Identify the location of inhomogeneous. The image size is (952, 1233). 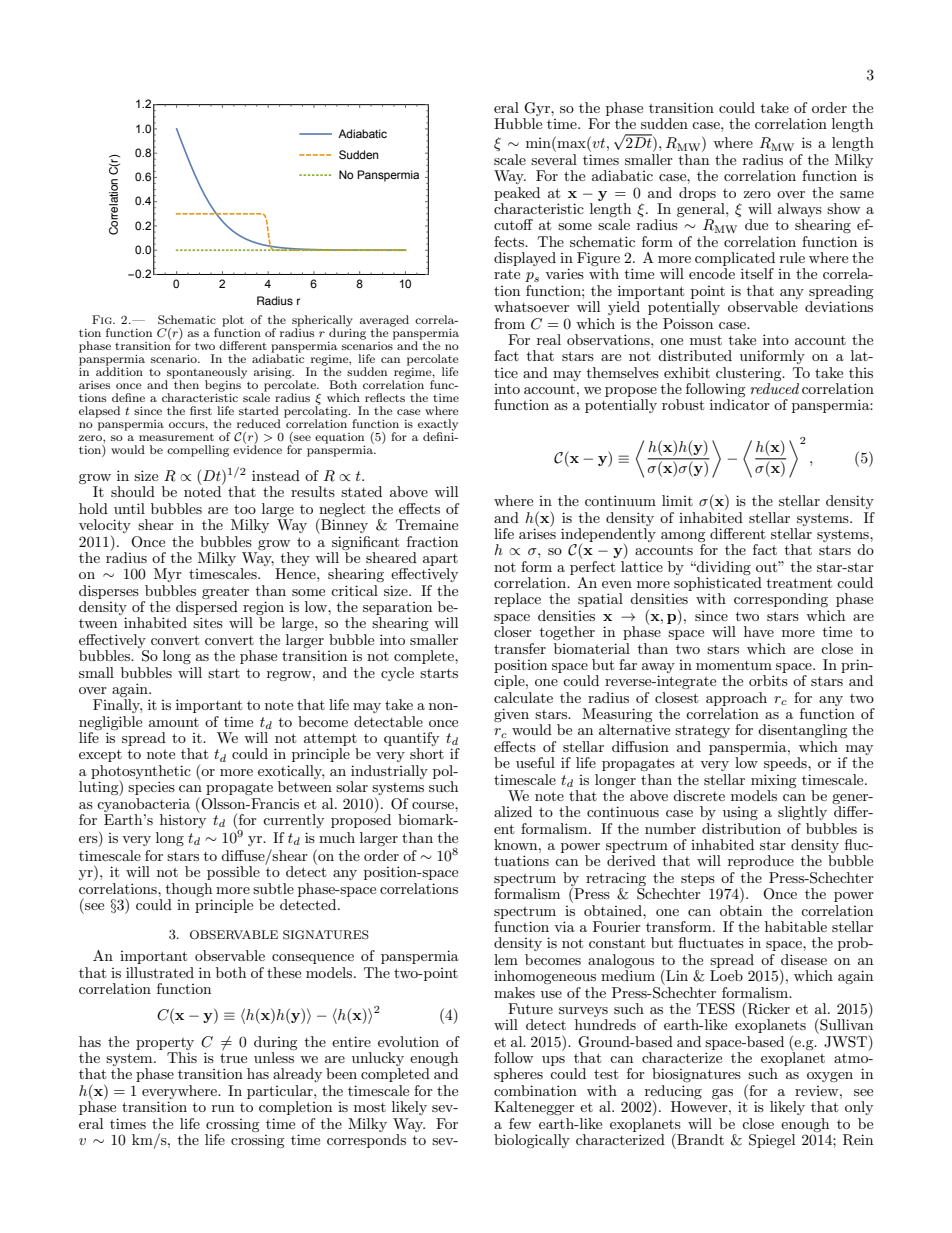
(545, 977).
